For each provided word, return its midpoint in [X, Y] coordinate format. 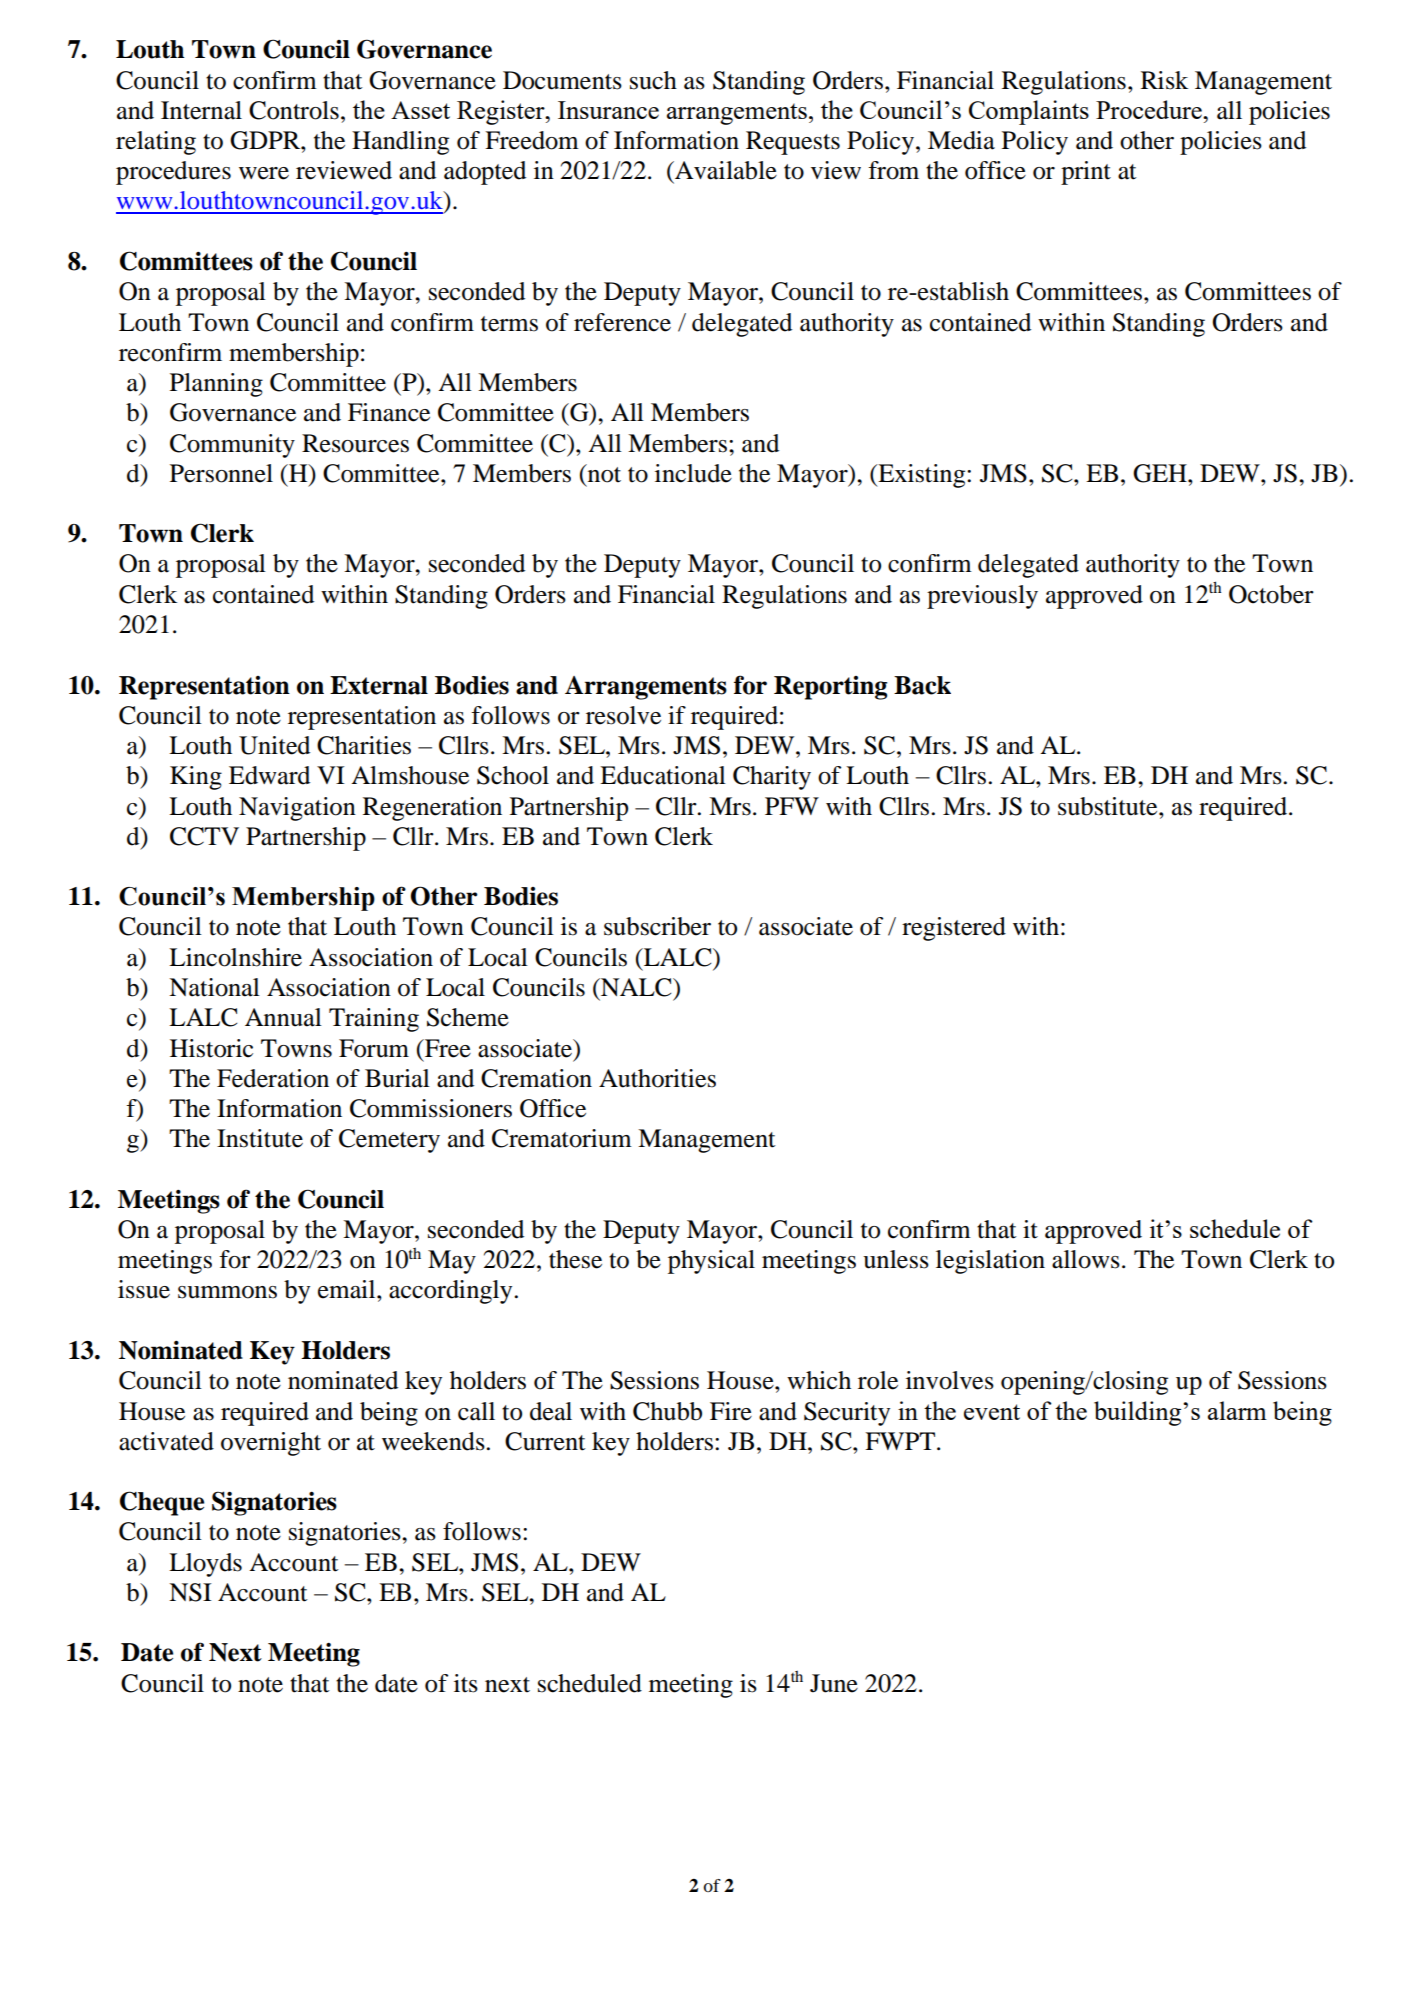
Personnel [221, 473]
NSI [190, 1592]
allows [1086, 1259]
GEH [1161, 473]
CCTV [204, 836]
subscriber [657, 926]
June [834, 1683]
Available [725, 170]
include [693, 473]
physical [711, 1262]
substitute [1109, 806]
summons [227, 1292]
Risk [1164, 80]
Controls [294, 110]
